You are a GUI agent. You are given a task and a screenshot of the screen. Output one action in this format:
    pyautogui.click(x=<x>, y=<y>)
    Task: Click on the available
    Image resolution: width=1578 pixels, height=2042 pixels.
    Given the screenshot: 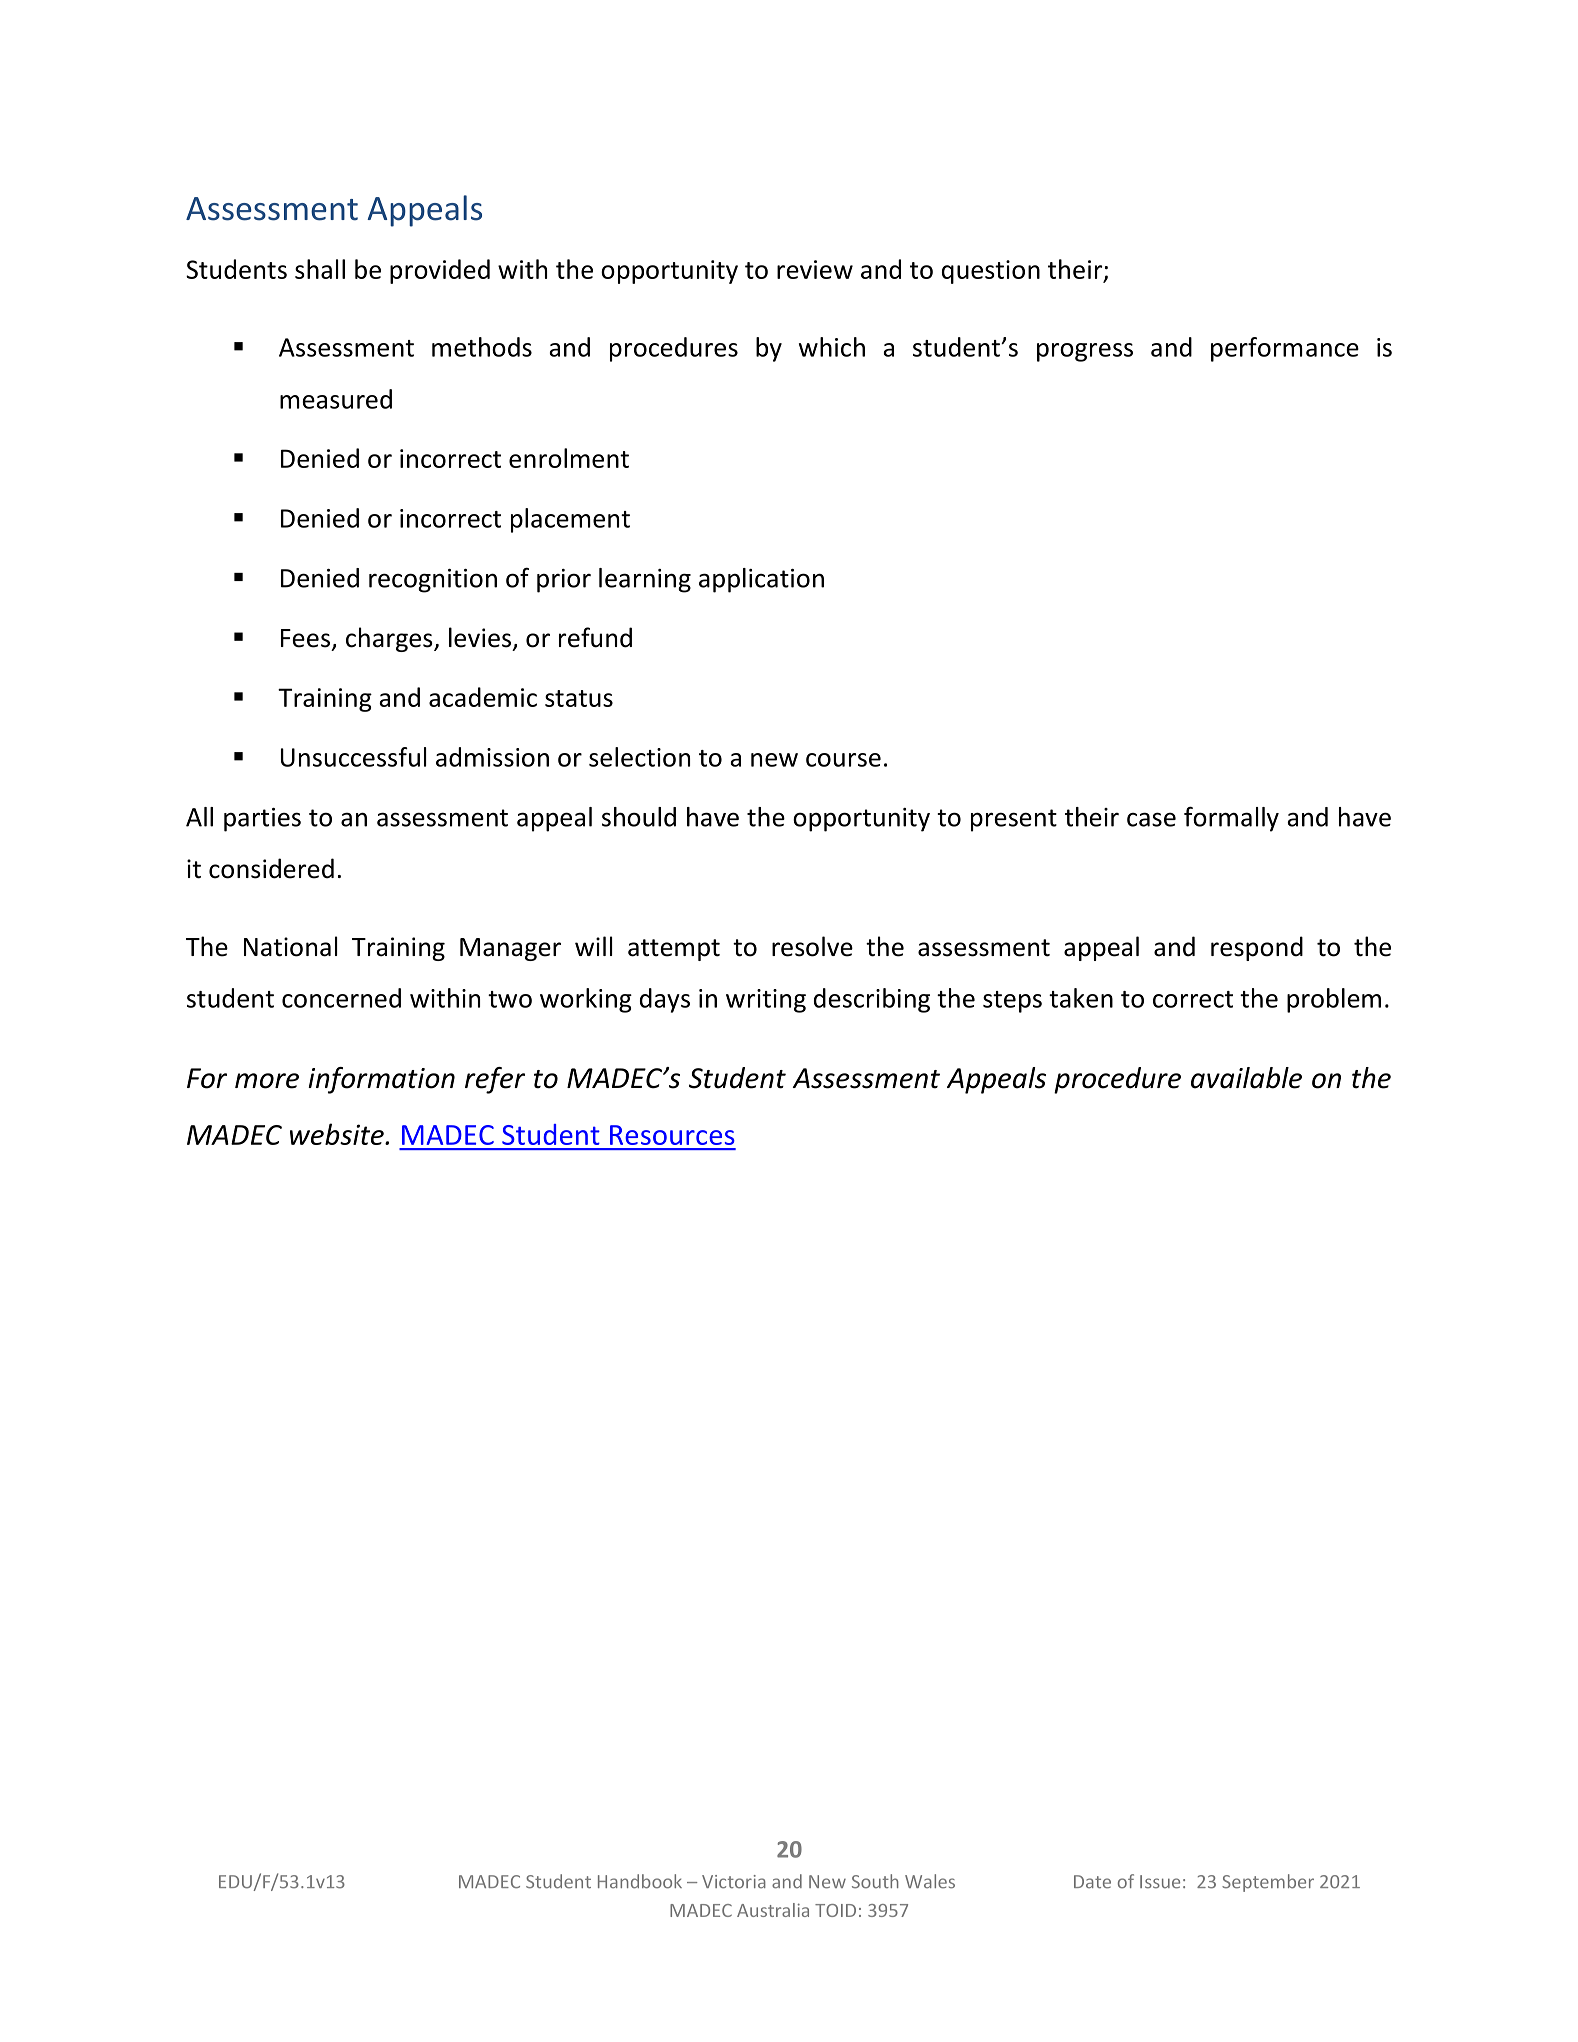 What is the action you would take?
    pyautogui.click(x=1246, y=1078)
